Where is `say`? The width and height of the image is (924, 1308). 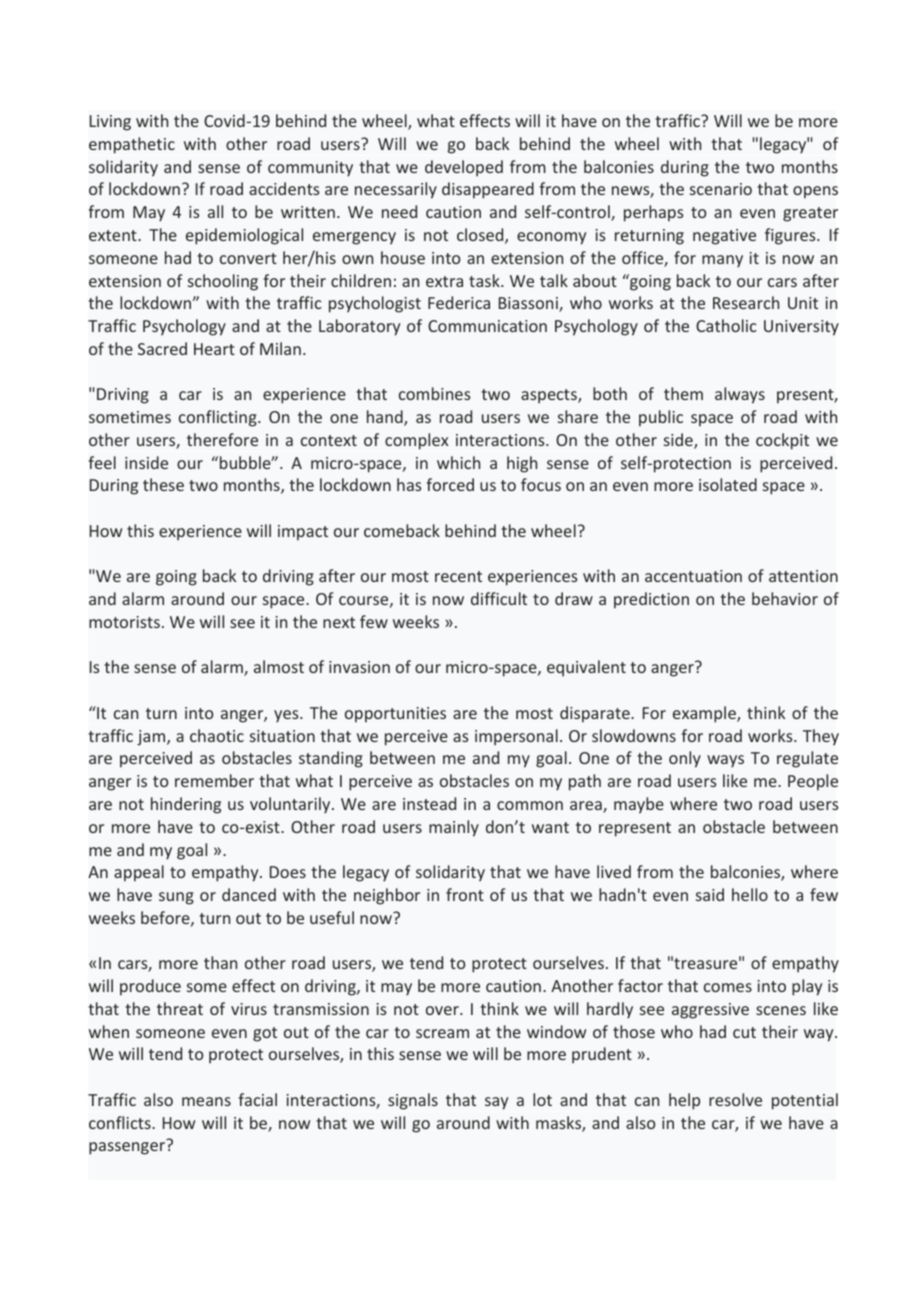
say is located at coordinates (496, 1103).
